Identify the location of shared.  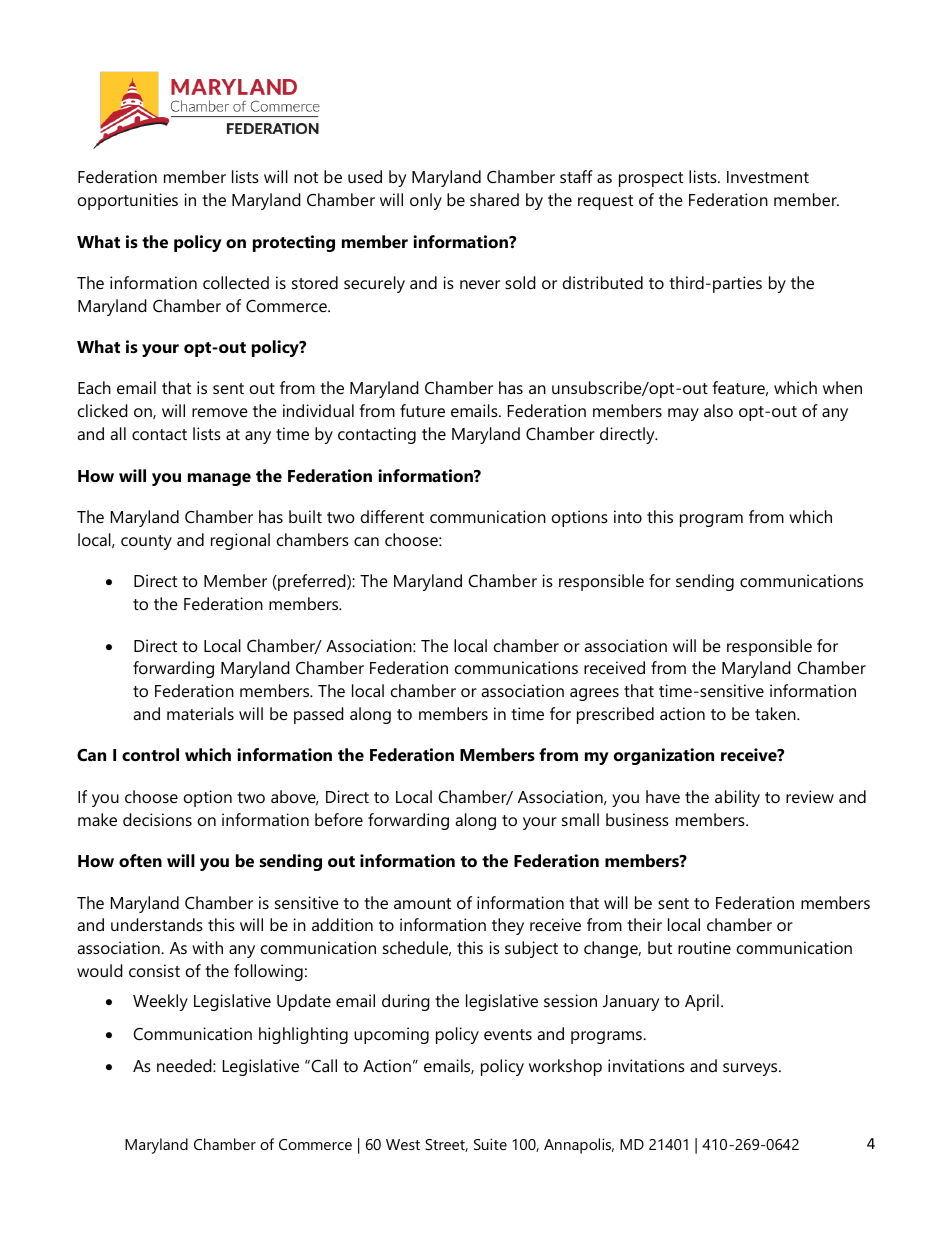
(494, 199).
